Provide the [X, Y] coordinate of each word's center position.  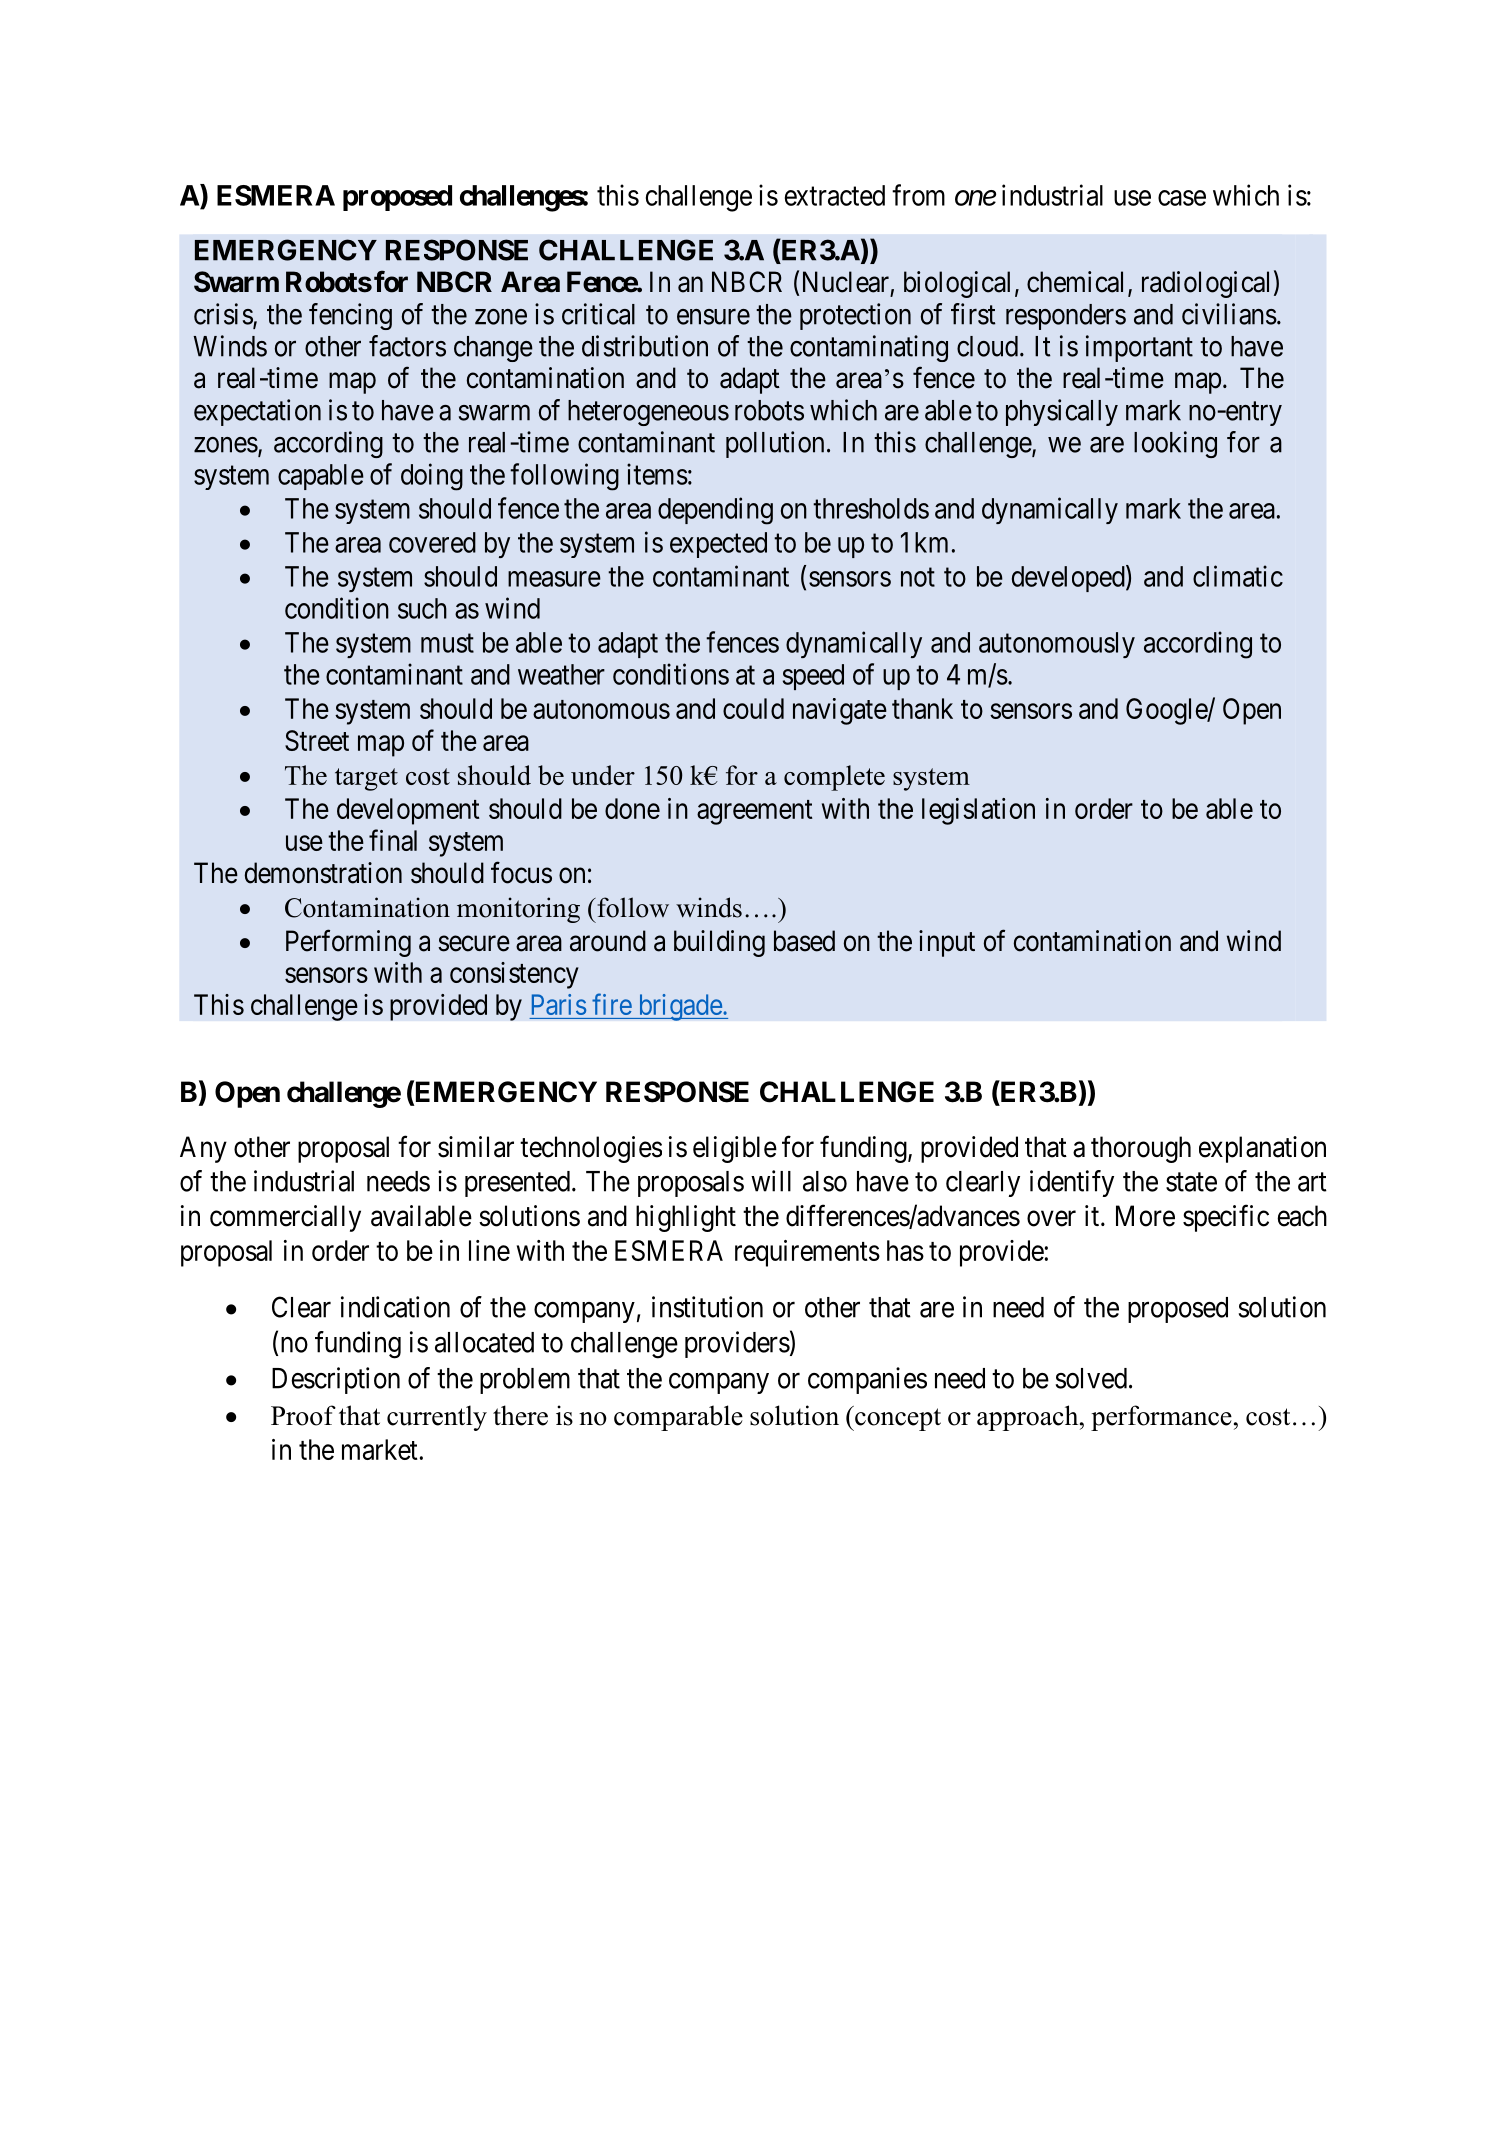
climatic [1238, 576]
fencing [350, 316]
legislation [978, 811]
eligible [735, 1149]
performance [1161, 1418]
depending [715, 511]
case [1182, 198]
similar [476, 1147]
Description [336, 1380]
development [408, 811]
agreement [754, 812]
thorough [1141, 1149]
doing [432, 477]
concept [897, 1418]
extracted [835, 195]
